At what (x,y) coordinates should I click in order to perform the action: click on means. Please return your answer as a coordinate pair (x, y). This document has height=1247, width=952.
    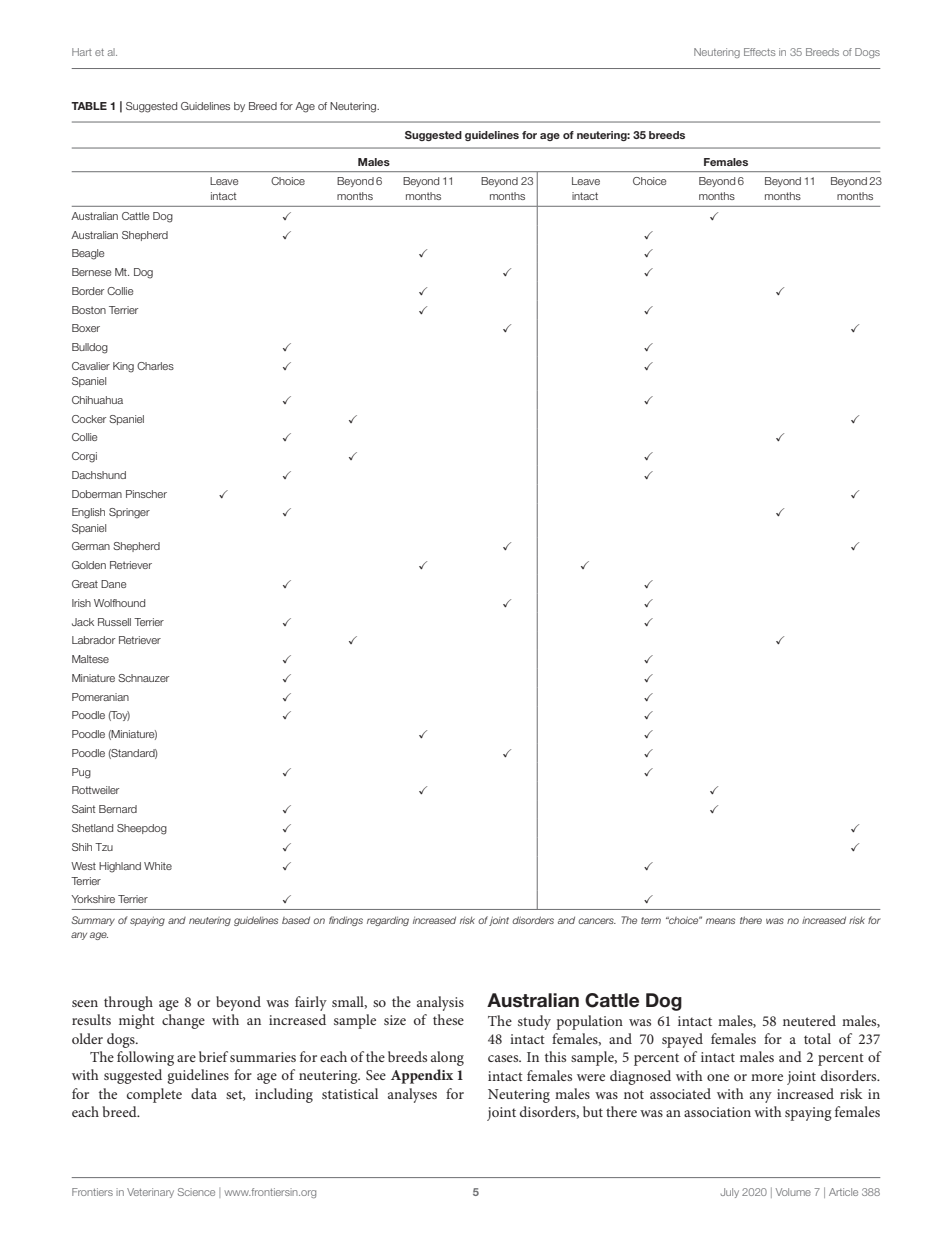
    Looking at the image, I should click on (720, 921).
